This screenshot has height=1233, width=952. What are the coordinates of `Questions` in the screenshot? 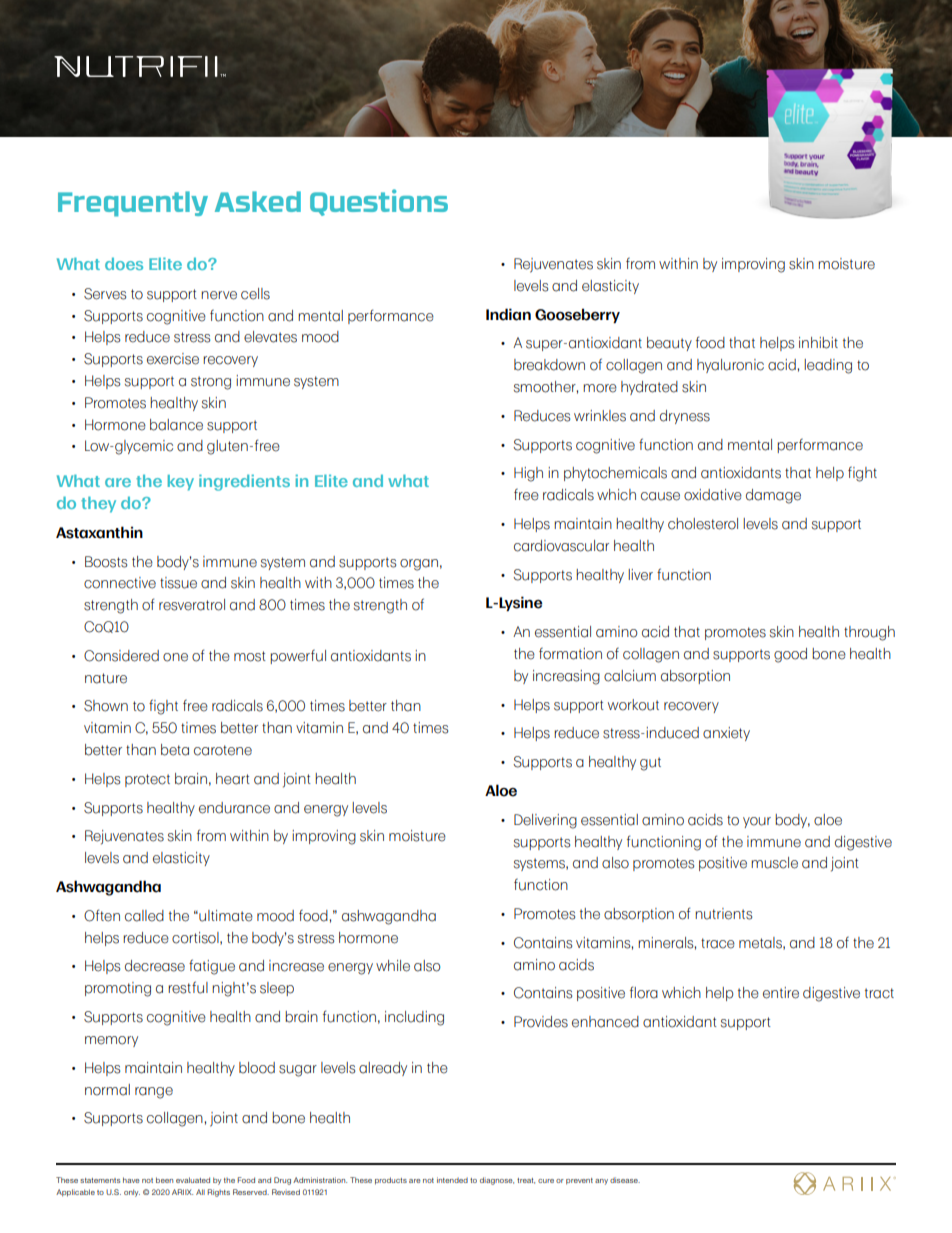 It's located at (379, 202).
